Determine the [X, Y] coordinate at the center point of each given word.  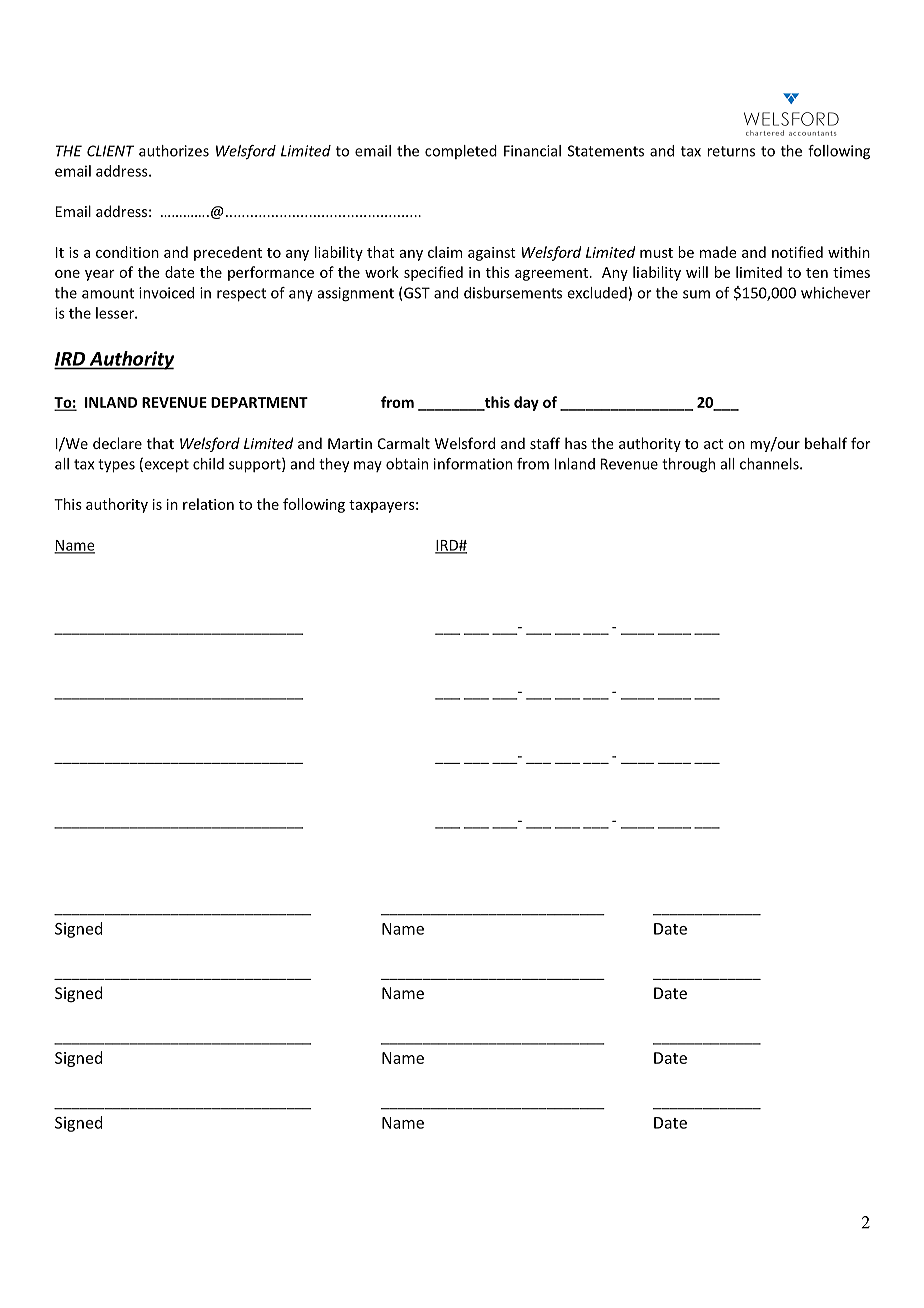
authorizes [174, 151]
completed [461, 152]
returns [731, 151]
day [526, 403]
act [714, 444]
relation [208, 504]
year [100, 275]
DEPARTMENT [259, 402]
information [473, 464]
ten [817, 273]
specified [433, 273]
